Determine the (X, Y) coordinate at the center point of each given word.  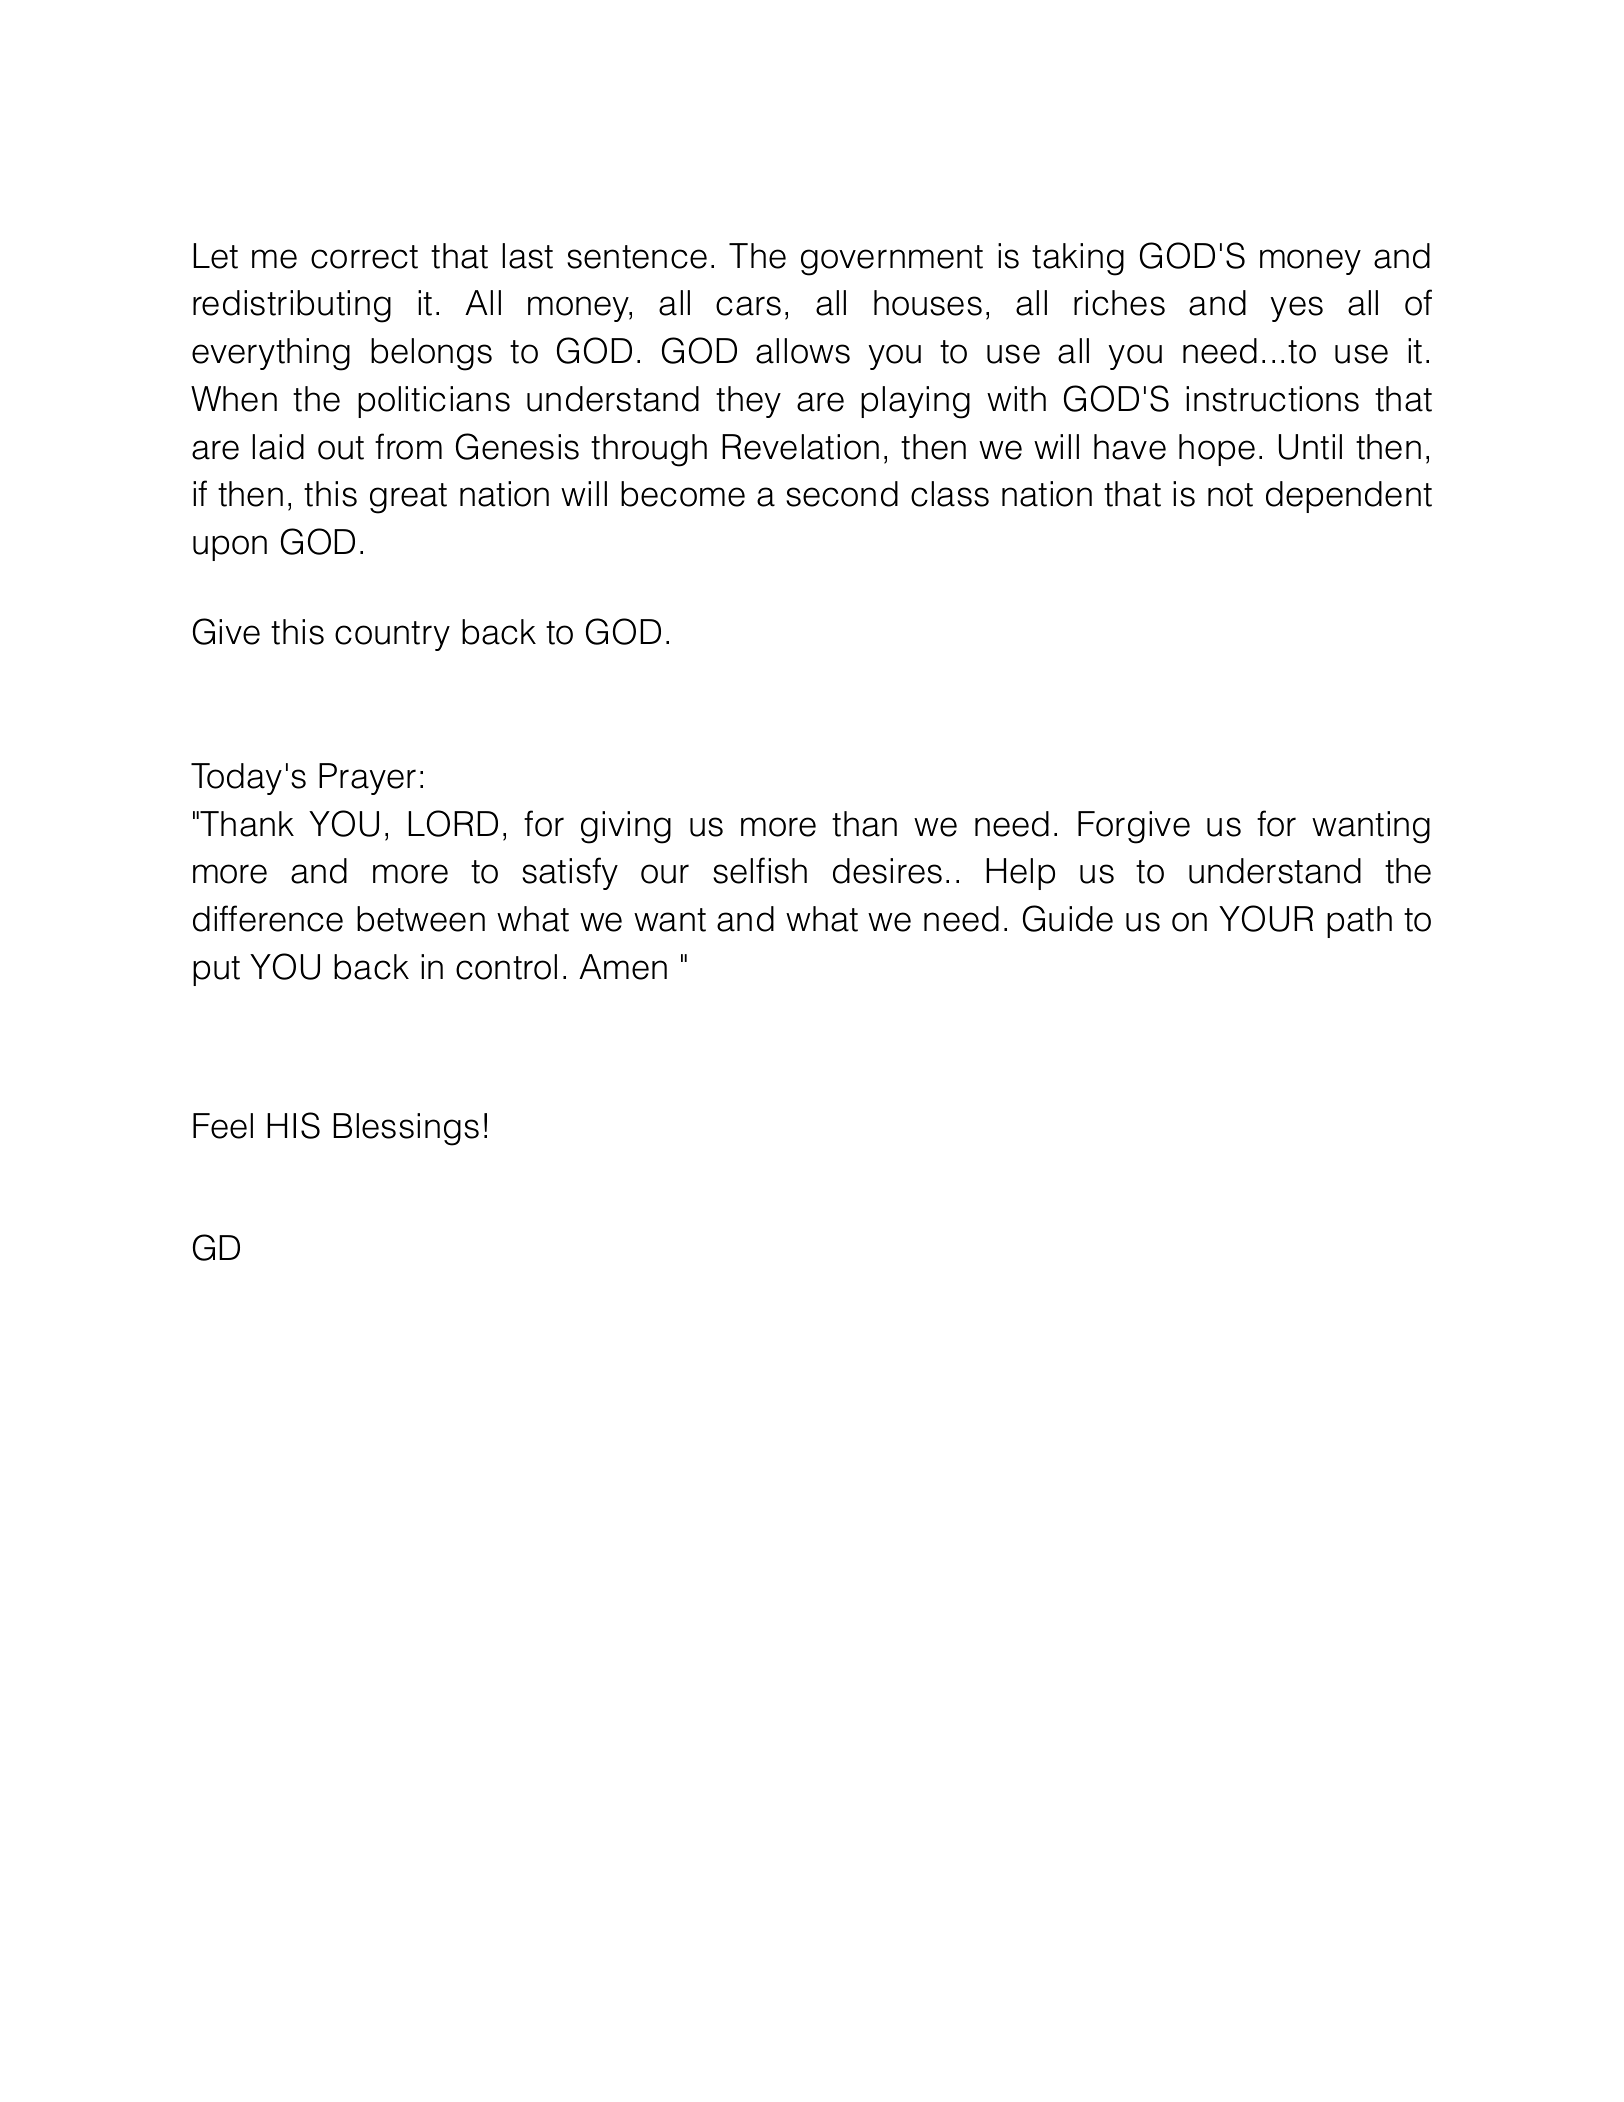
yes (1296, 309)
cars (748, 306)
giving (626, 827)
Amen (623, 967)
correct (364, 257)
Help (1020, 874)
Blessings (406, 1129)
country (392, 636)
